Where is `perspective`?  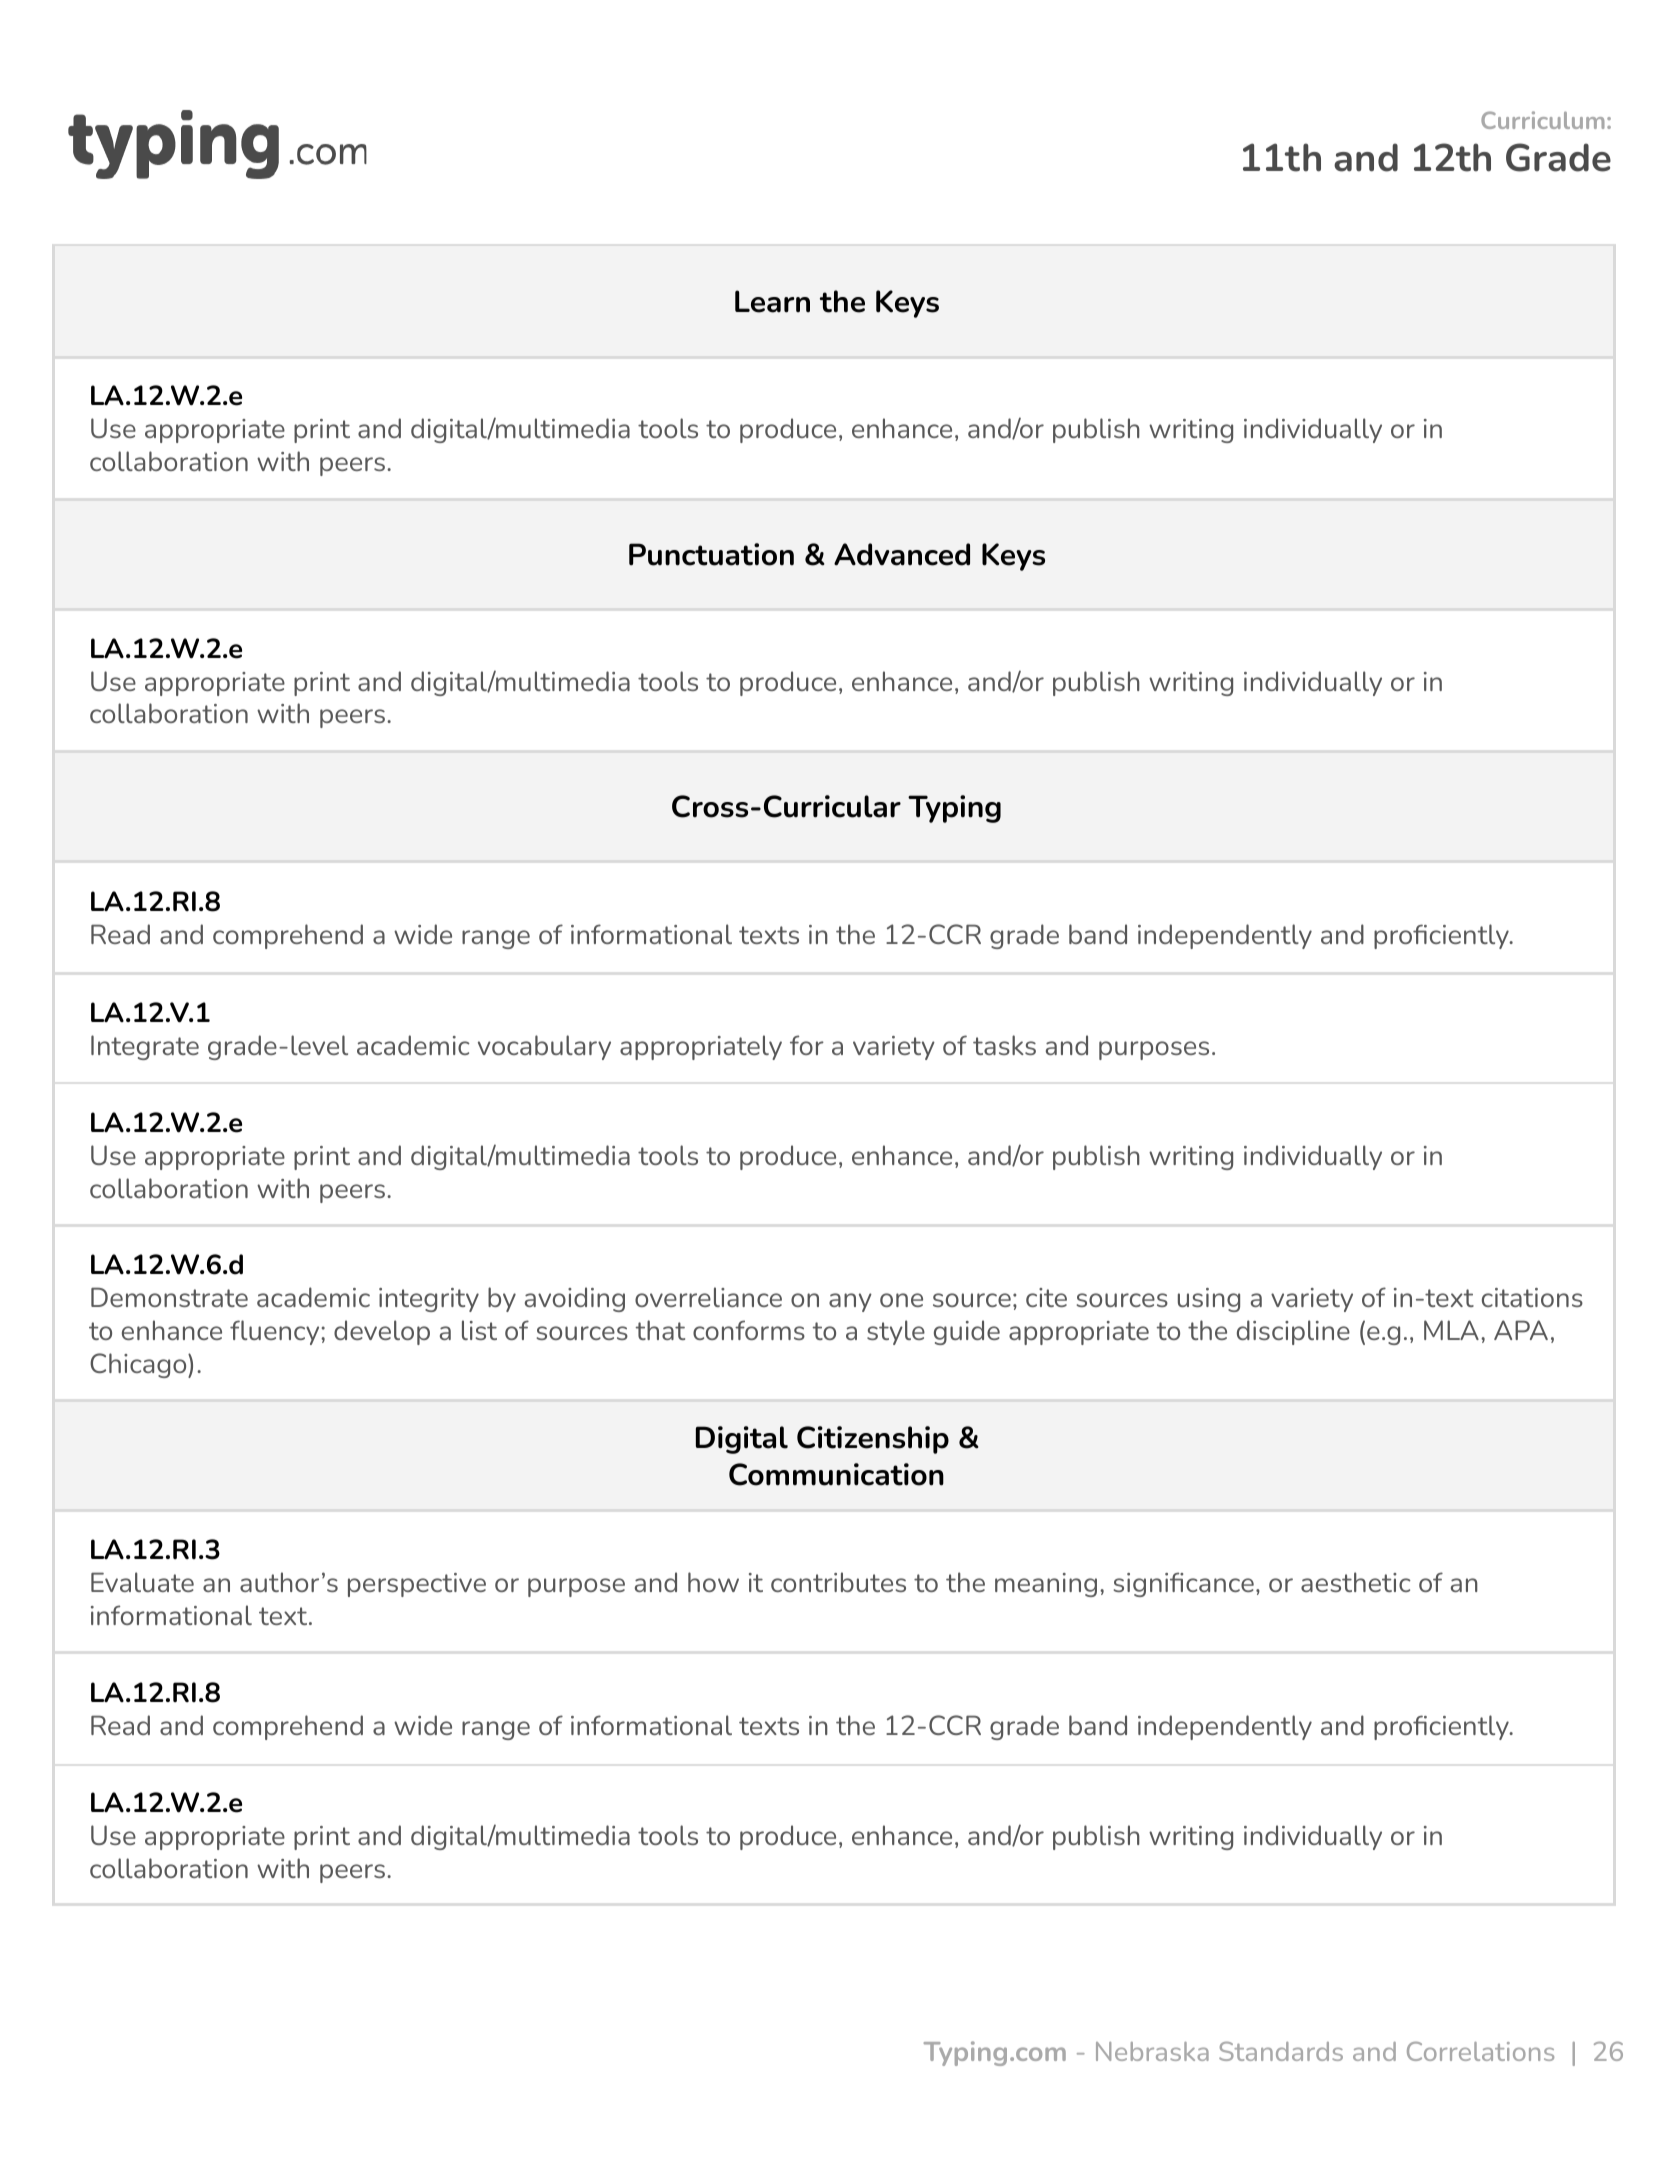 perspective is located at coordinates (417, 1585).
